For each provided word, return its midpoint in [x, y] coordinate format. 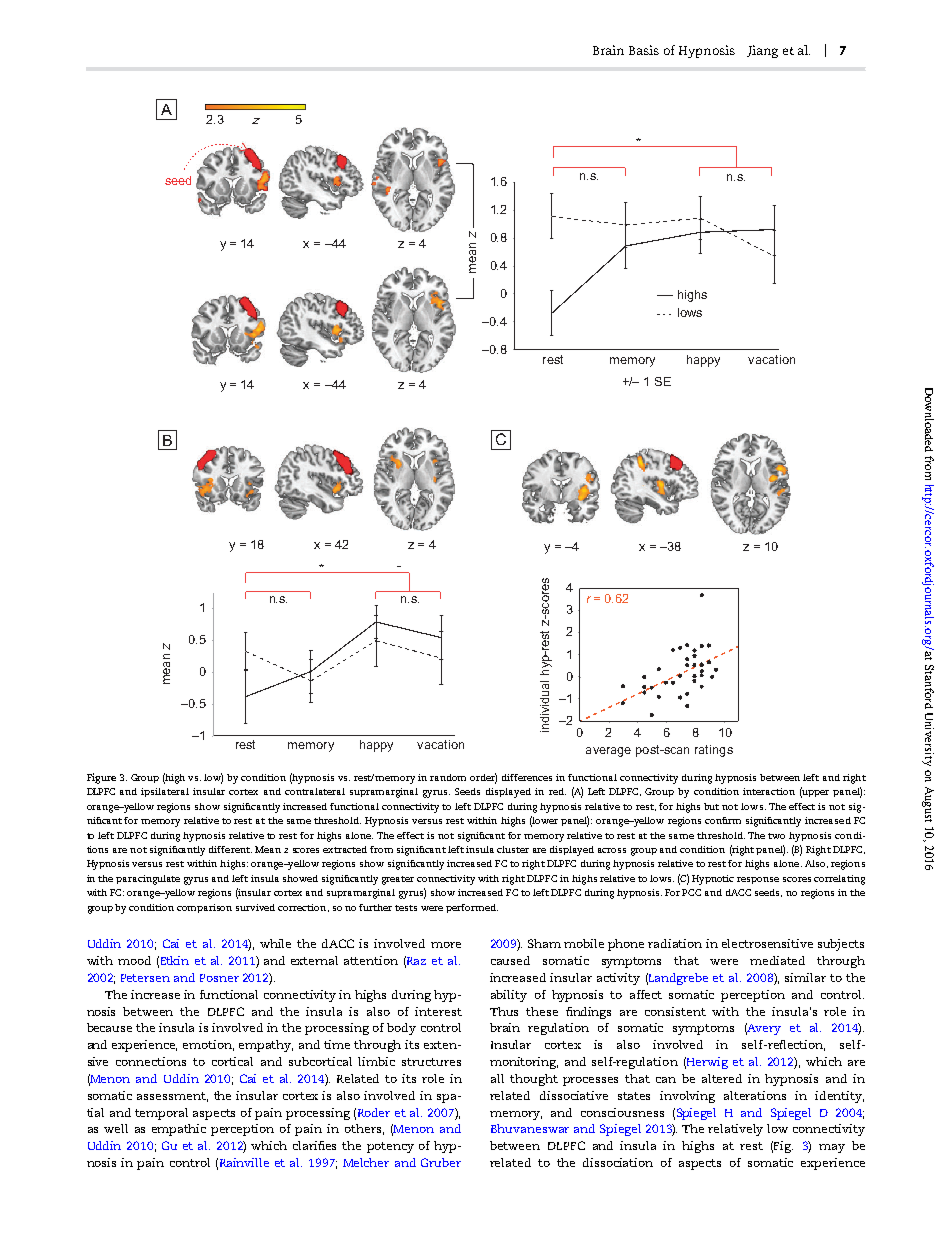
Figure [101, 778]
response [758, 880]
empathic [179, 1130]
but [711, 806]
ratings [714, 751]
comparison [204, 908]
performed [472, 908]
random [448, 777]
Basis [644, 50]
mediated [777, 960]
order [483, 778]
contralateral [315, 791]
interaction [769, 791]
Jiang [762, 51]
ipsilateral [165, 792]
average [608, 752]
